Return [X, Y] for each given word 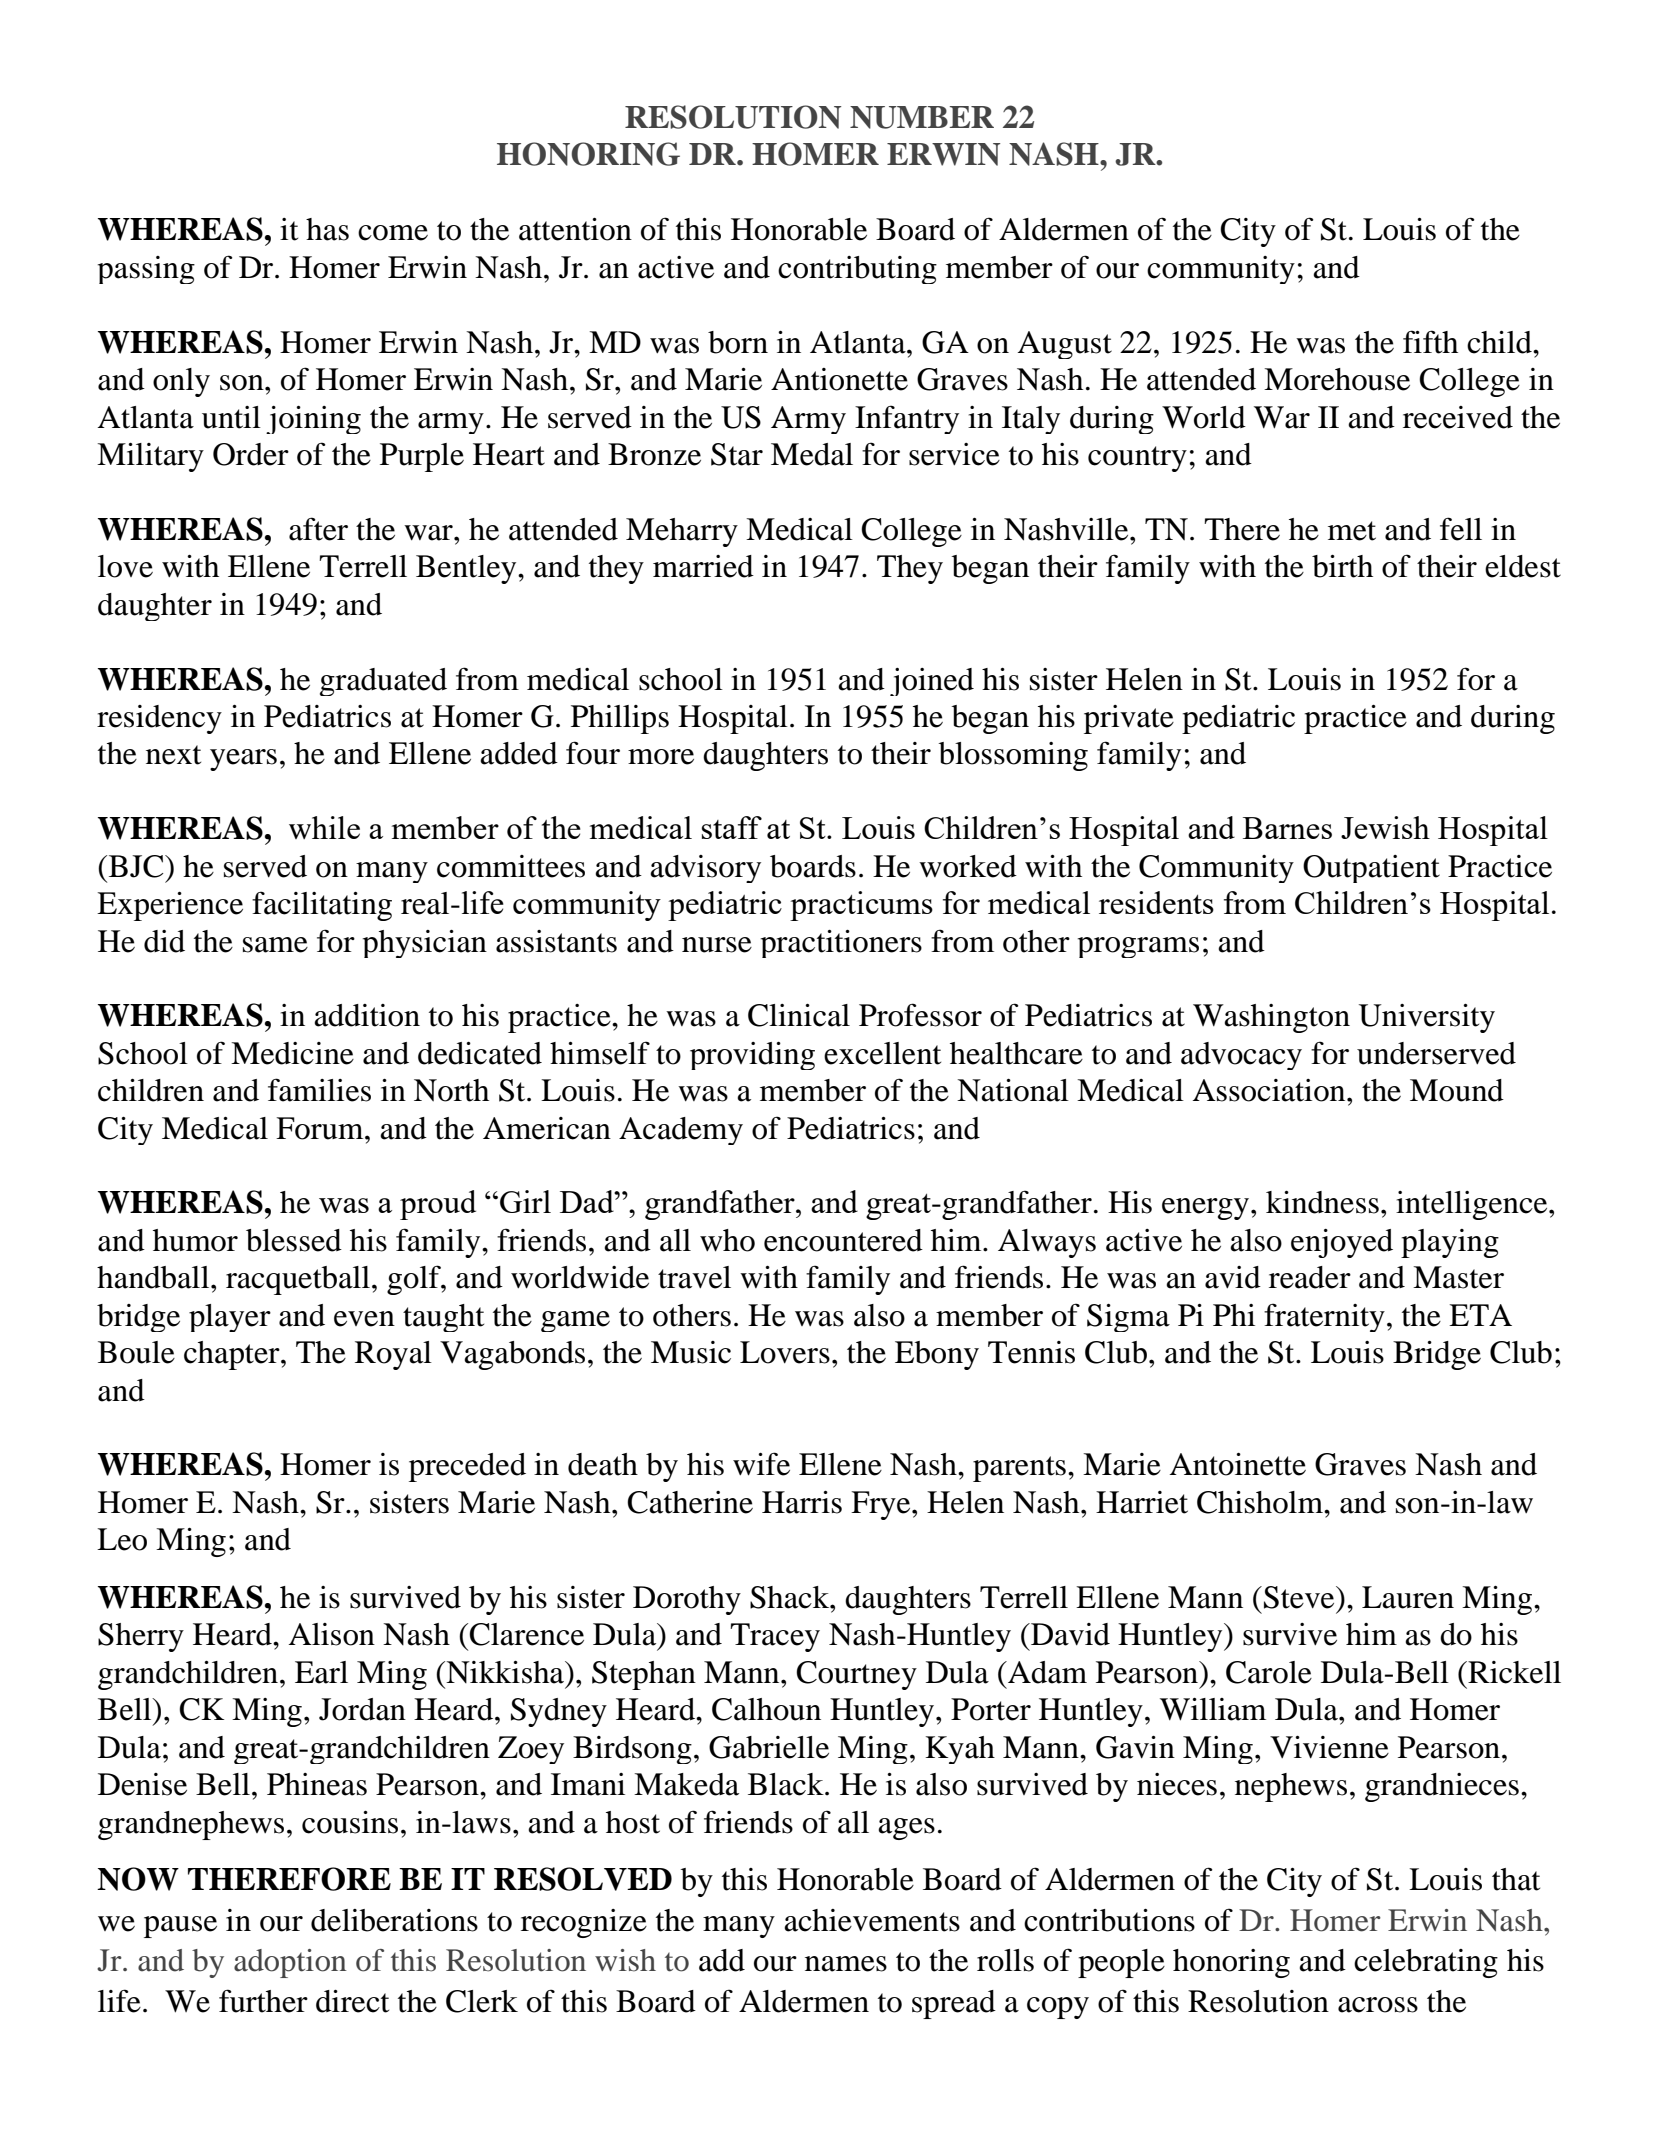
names [846, 1964]
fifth [1430, 342]
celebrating [1426, 1963]
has [327, 229]
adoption [290, 1963]
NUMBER [922, 117]
